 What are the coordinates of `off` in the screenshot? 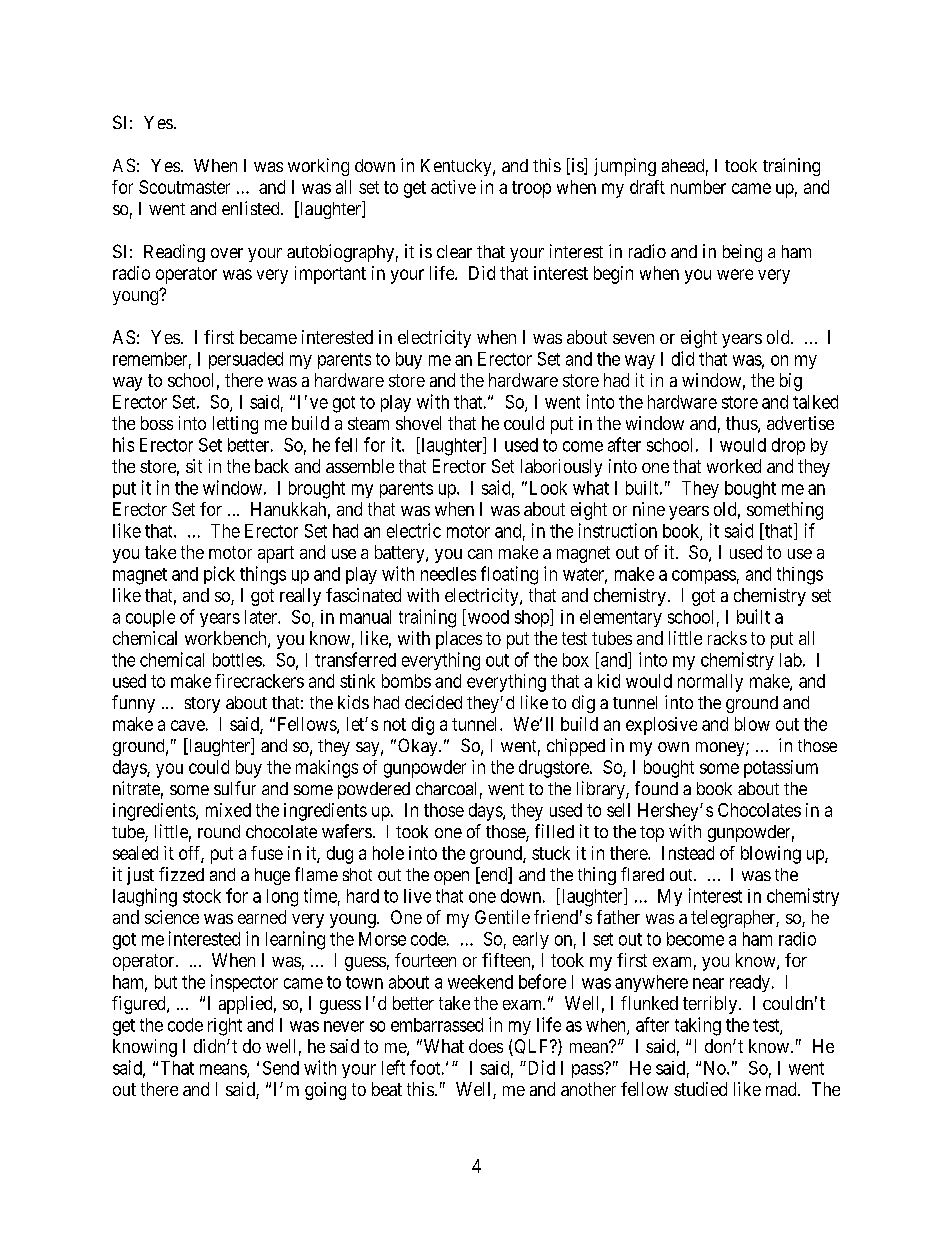 It's located at (191, 854).
